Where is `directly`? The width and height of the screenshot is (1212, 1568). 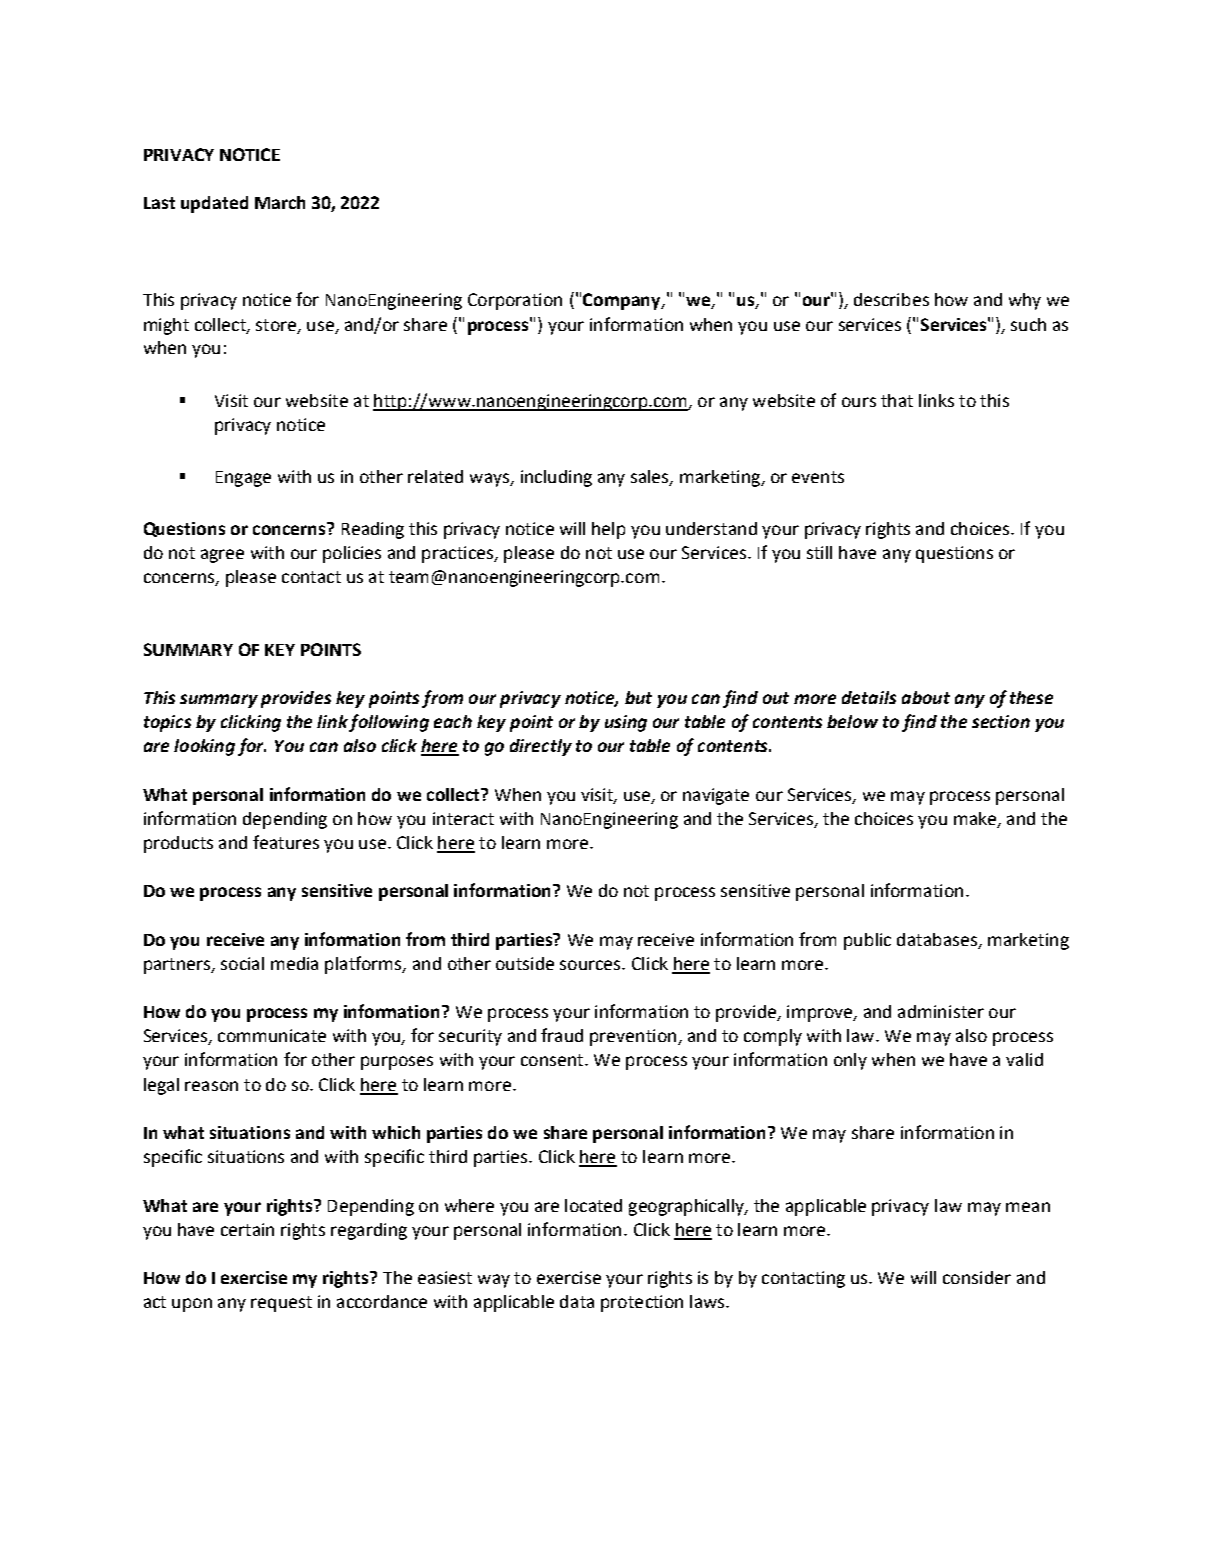
directly is located at coordinates (541, 747).
